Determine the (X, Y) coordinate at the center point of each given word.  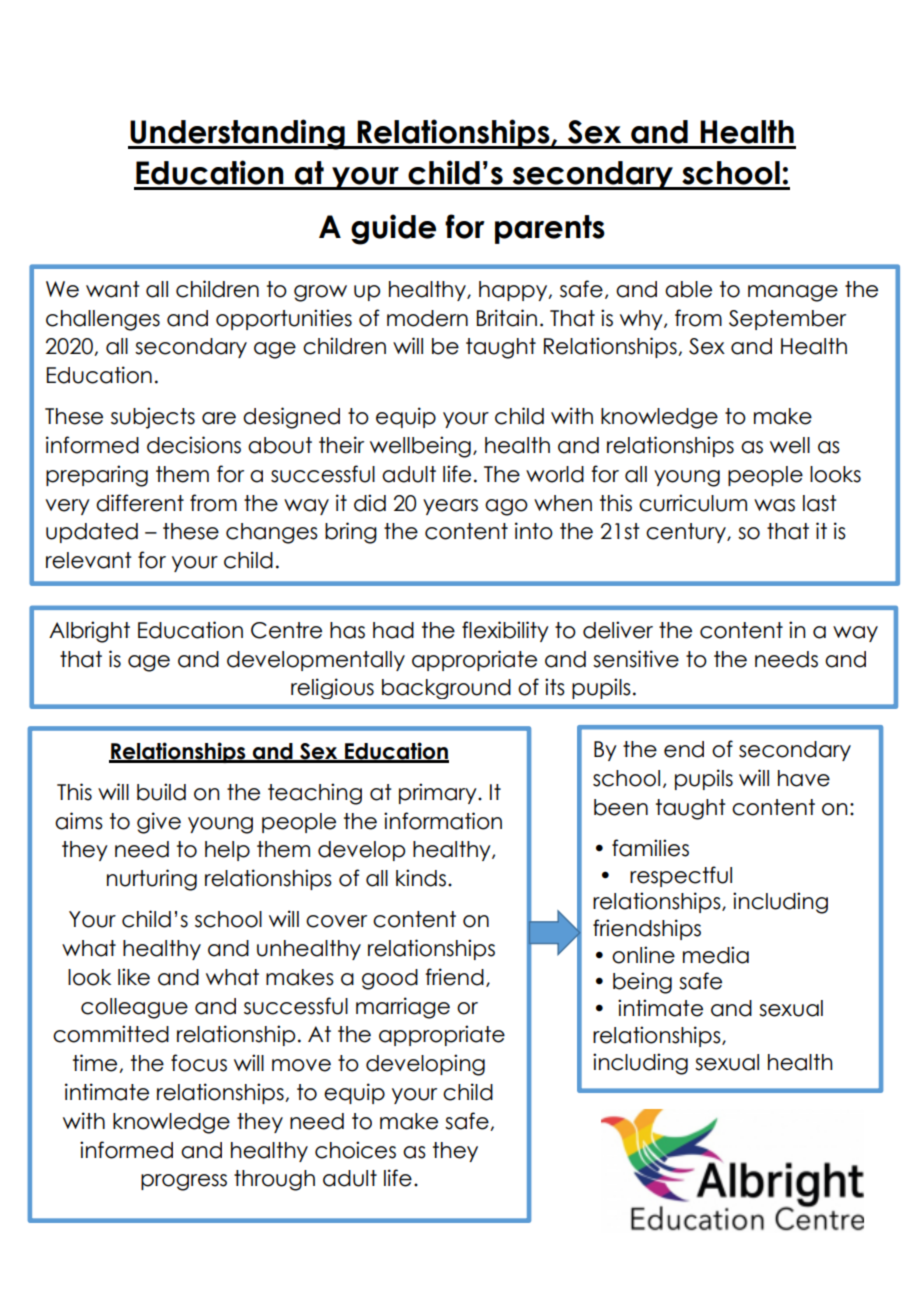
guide (393, 229)
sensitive (636, 659)
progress (184, 1182)
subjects (153, 418)
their (341, 445)
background (446, 689)
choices (355, 1150)
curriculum (693, 503)
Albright (89, 632)
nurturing (152, 880)
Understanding (237, 134)
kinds (422, 878)
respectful (681, 876)
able (688, 289)
